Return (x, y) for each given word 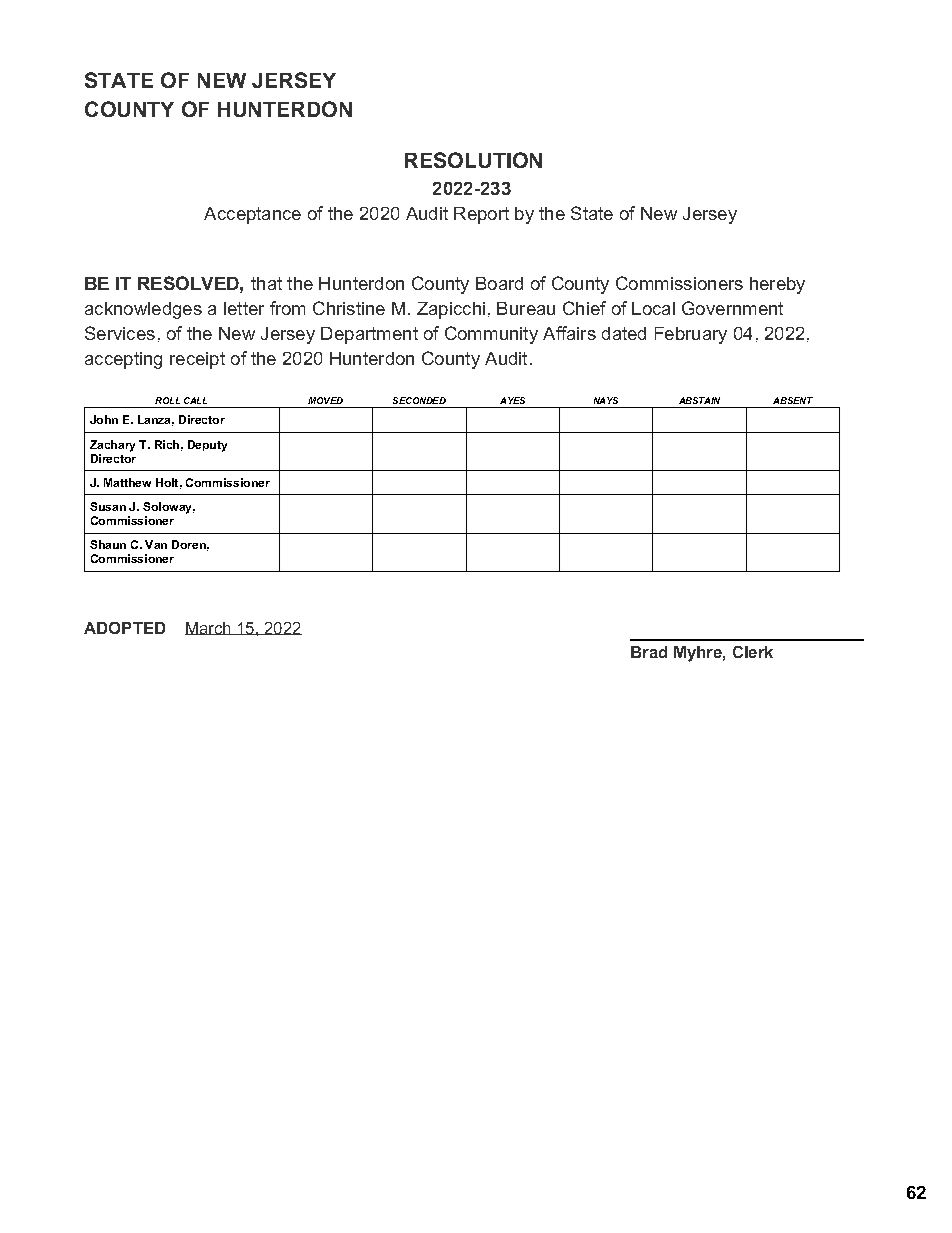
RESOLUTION (473, 160)
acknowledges (143, 310)
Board (499, 283)
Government (732, 308)
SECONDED (419, 400)
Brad (649, 652)
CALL (195, 400)
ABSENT (793, 400)
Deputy (207, 446)
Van (156, 544)
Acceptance (252, 215)
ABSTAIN (699, 400)
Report (481, 215)
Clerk (753, 652)
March (209, 628)
